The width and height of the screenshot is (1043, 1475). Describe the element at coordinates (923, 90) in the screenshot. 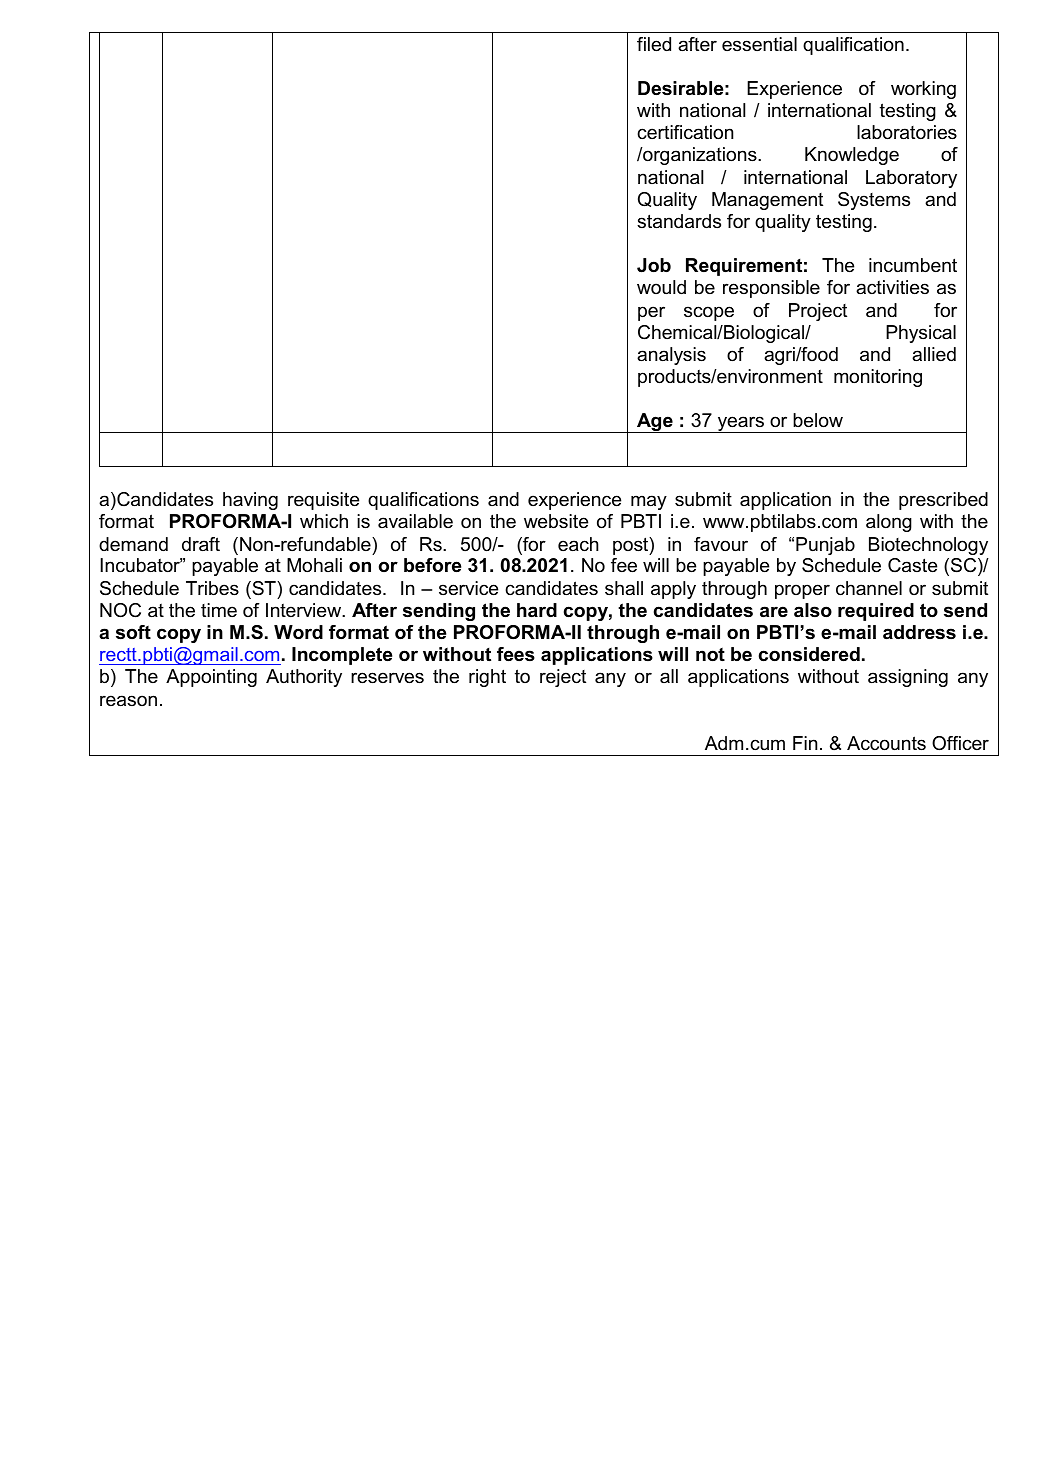

I see `working` at that location.
